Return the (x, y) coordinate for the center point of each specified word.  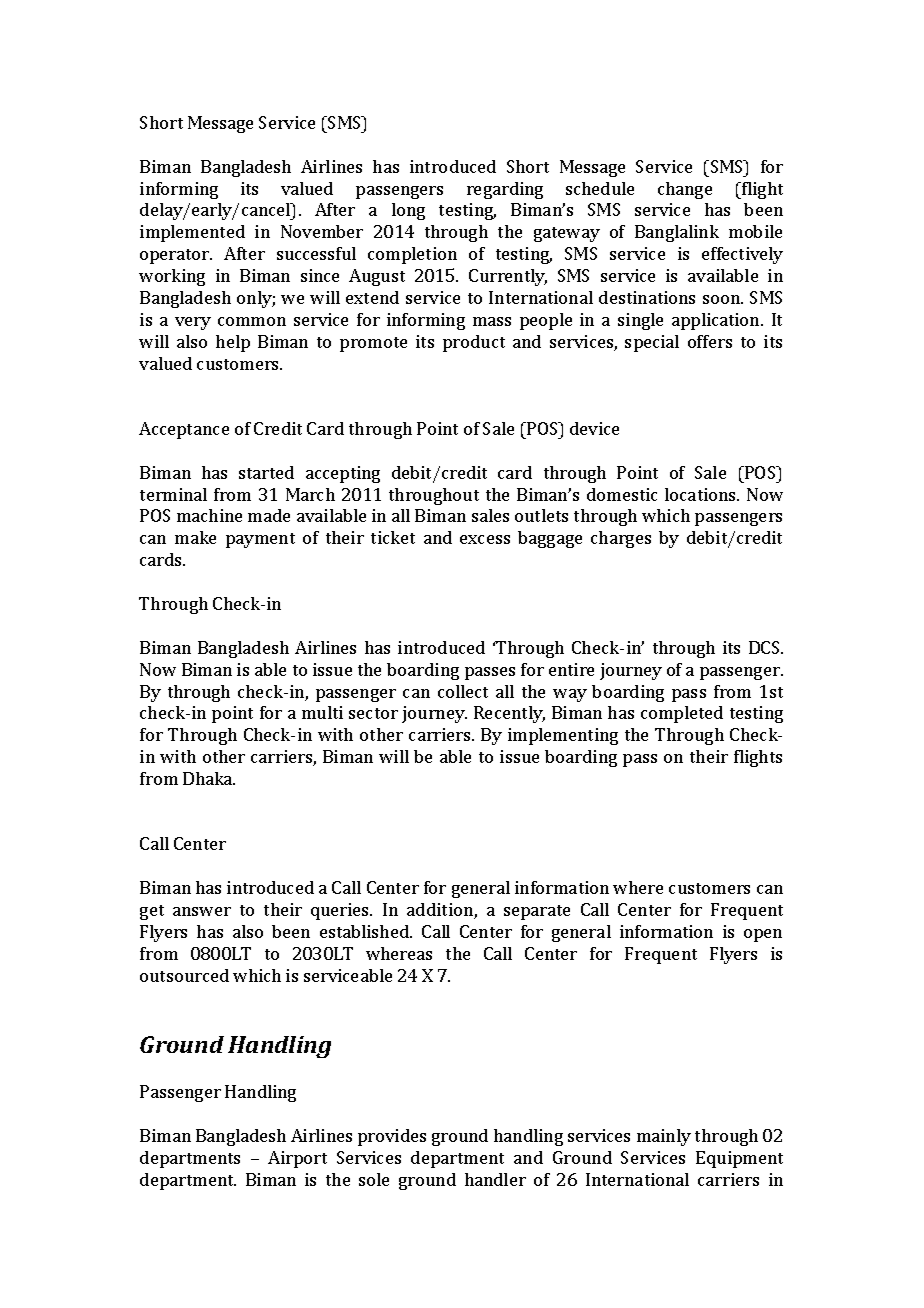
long (408, 211)
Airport (297, 1159)
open (763, 935)
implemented (192, 233)
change (685, 190)
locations (701, 494)
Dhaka (209, 778)
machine (209, 515)
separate (537, 912)
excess (485, 539)
